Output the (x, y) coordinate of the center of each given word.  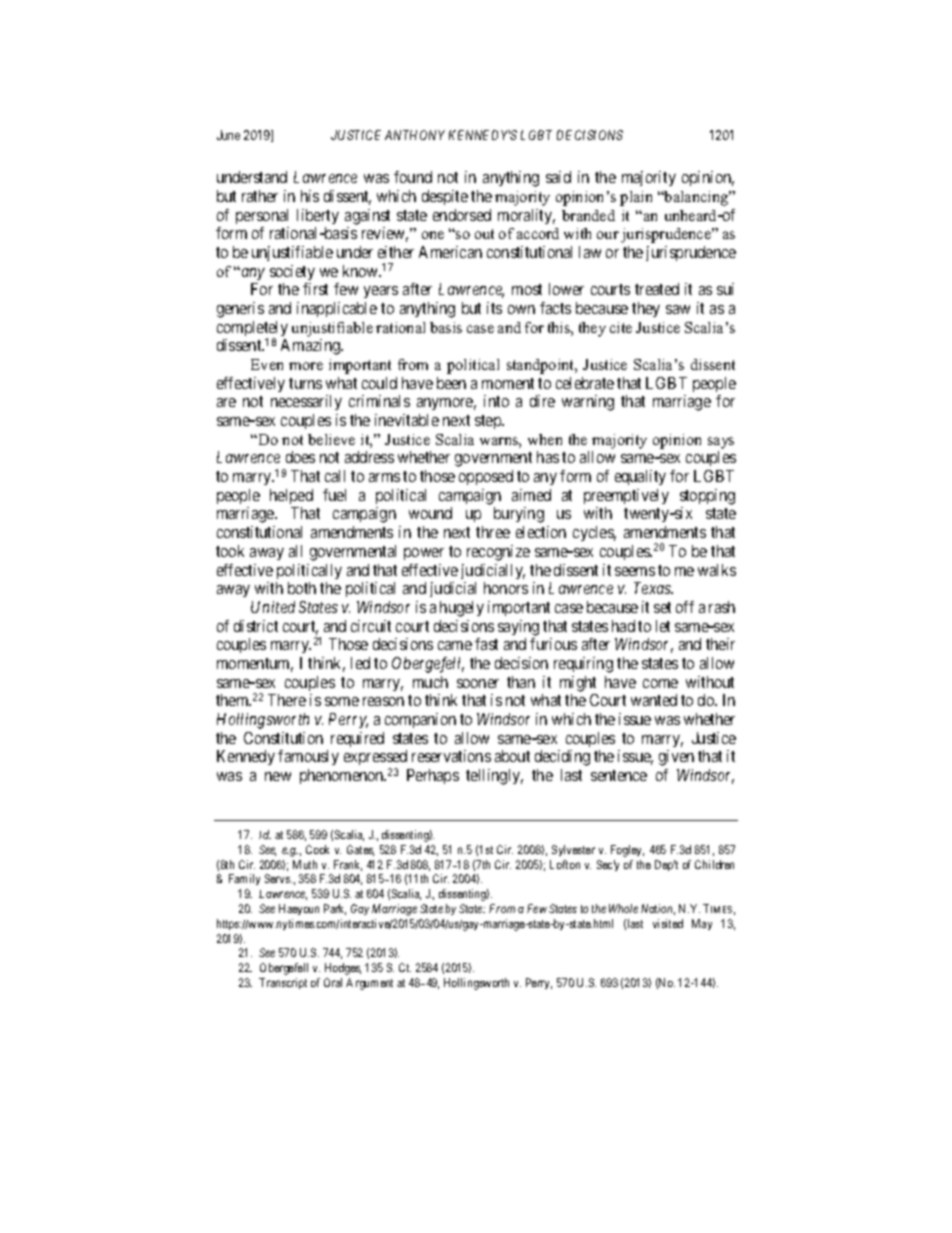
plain (636, 198)
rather (260, 196)
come (660, 683)
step (489, 422)
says (721, 443)
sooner (478, 683)
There (287, 700)
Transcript (283, 983)
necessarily (306, 402)
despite (445, 197)
